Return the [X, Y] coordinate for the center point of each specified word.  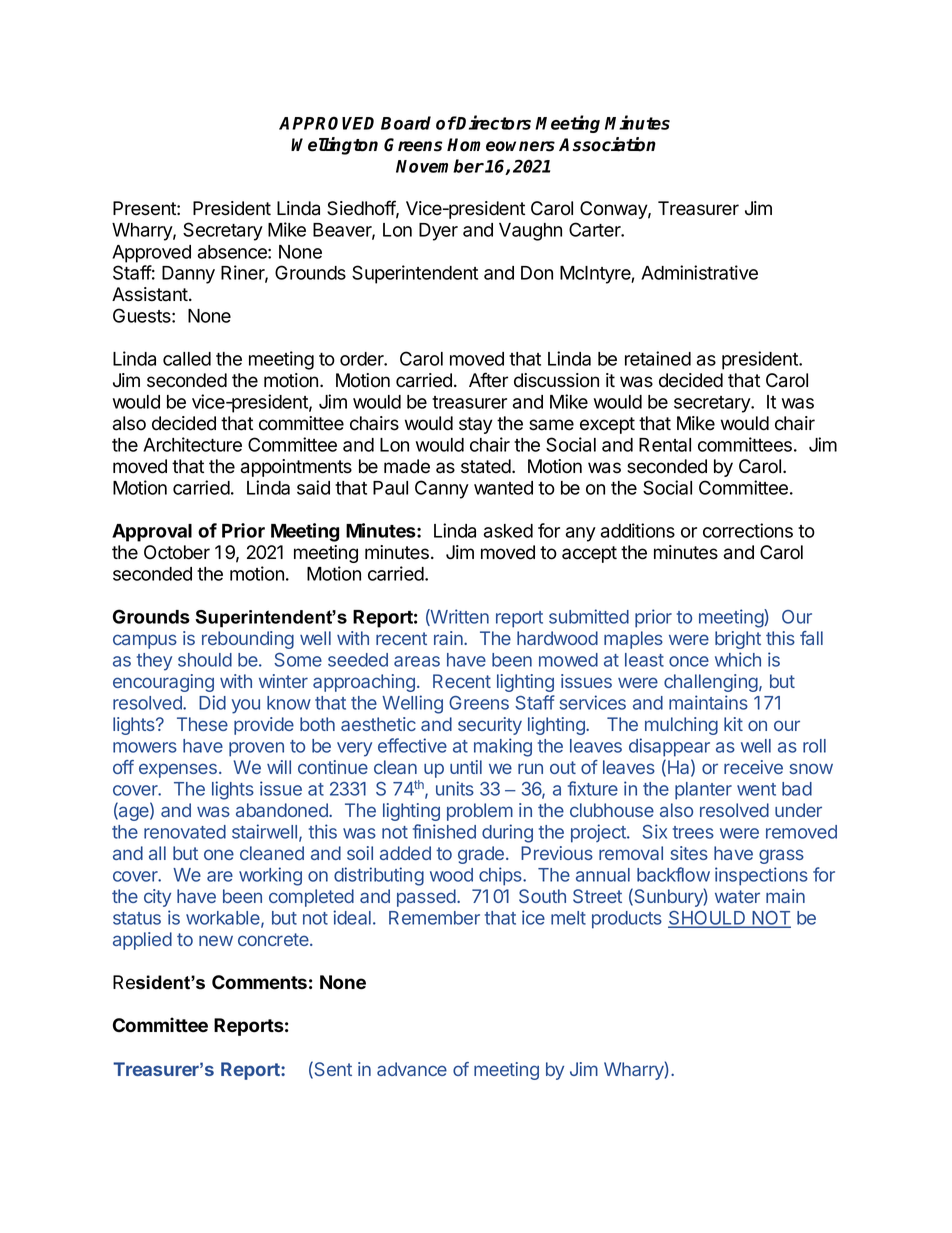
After [488, 380]
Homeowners [501, 145]
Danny [188, 275]
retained [658, 358]
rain [449, 638]
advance [412, 1069]
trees [693, 832]
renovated [185, 832]
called [187, 359]
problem [480, 812]
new [216, 940]
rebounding [248, 640]
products [627, 920]
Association [607, 144]
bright [738, 640]
